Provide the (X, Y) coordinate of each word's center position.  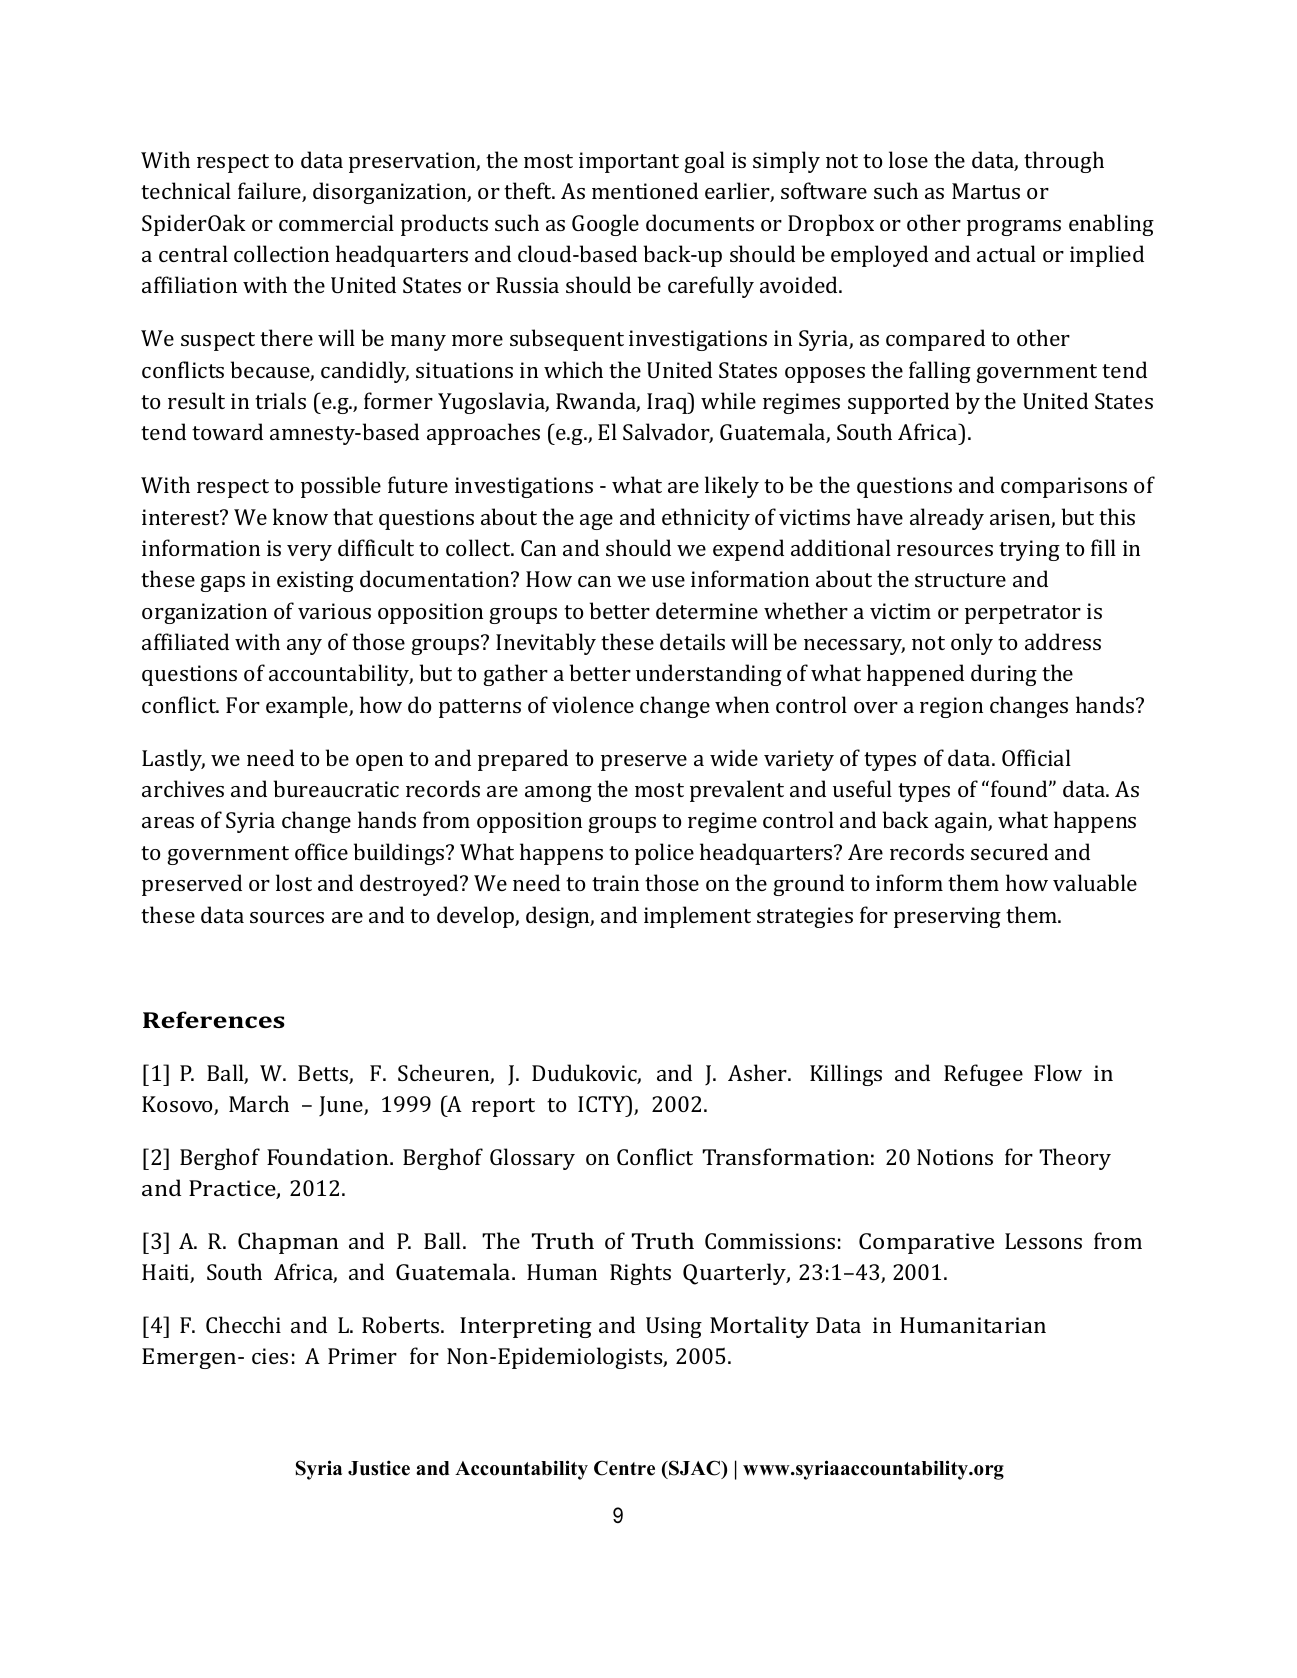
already (947, 519)
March (259, 1103)
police (664, 854)
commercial (336, 222)
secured (1009, 851)
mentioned (645, 190)
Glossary (532, 1159)
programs (1014, 228)
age (596, 522)
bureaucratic (336, 788)
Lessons (1043, 1241)
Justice (379, 1468)
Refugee (983, 1075)
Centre (624, 1468)
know (300, 516)
